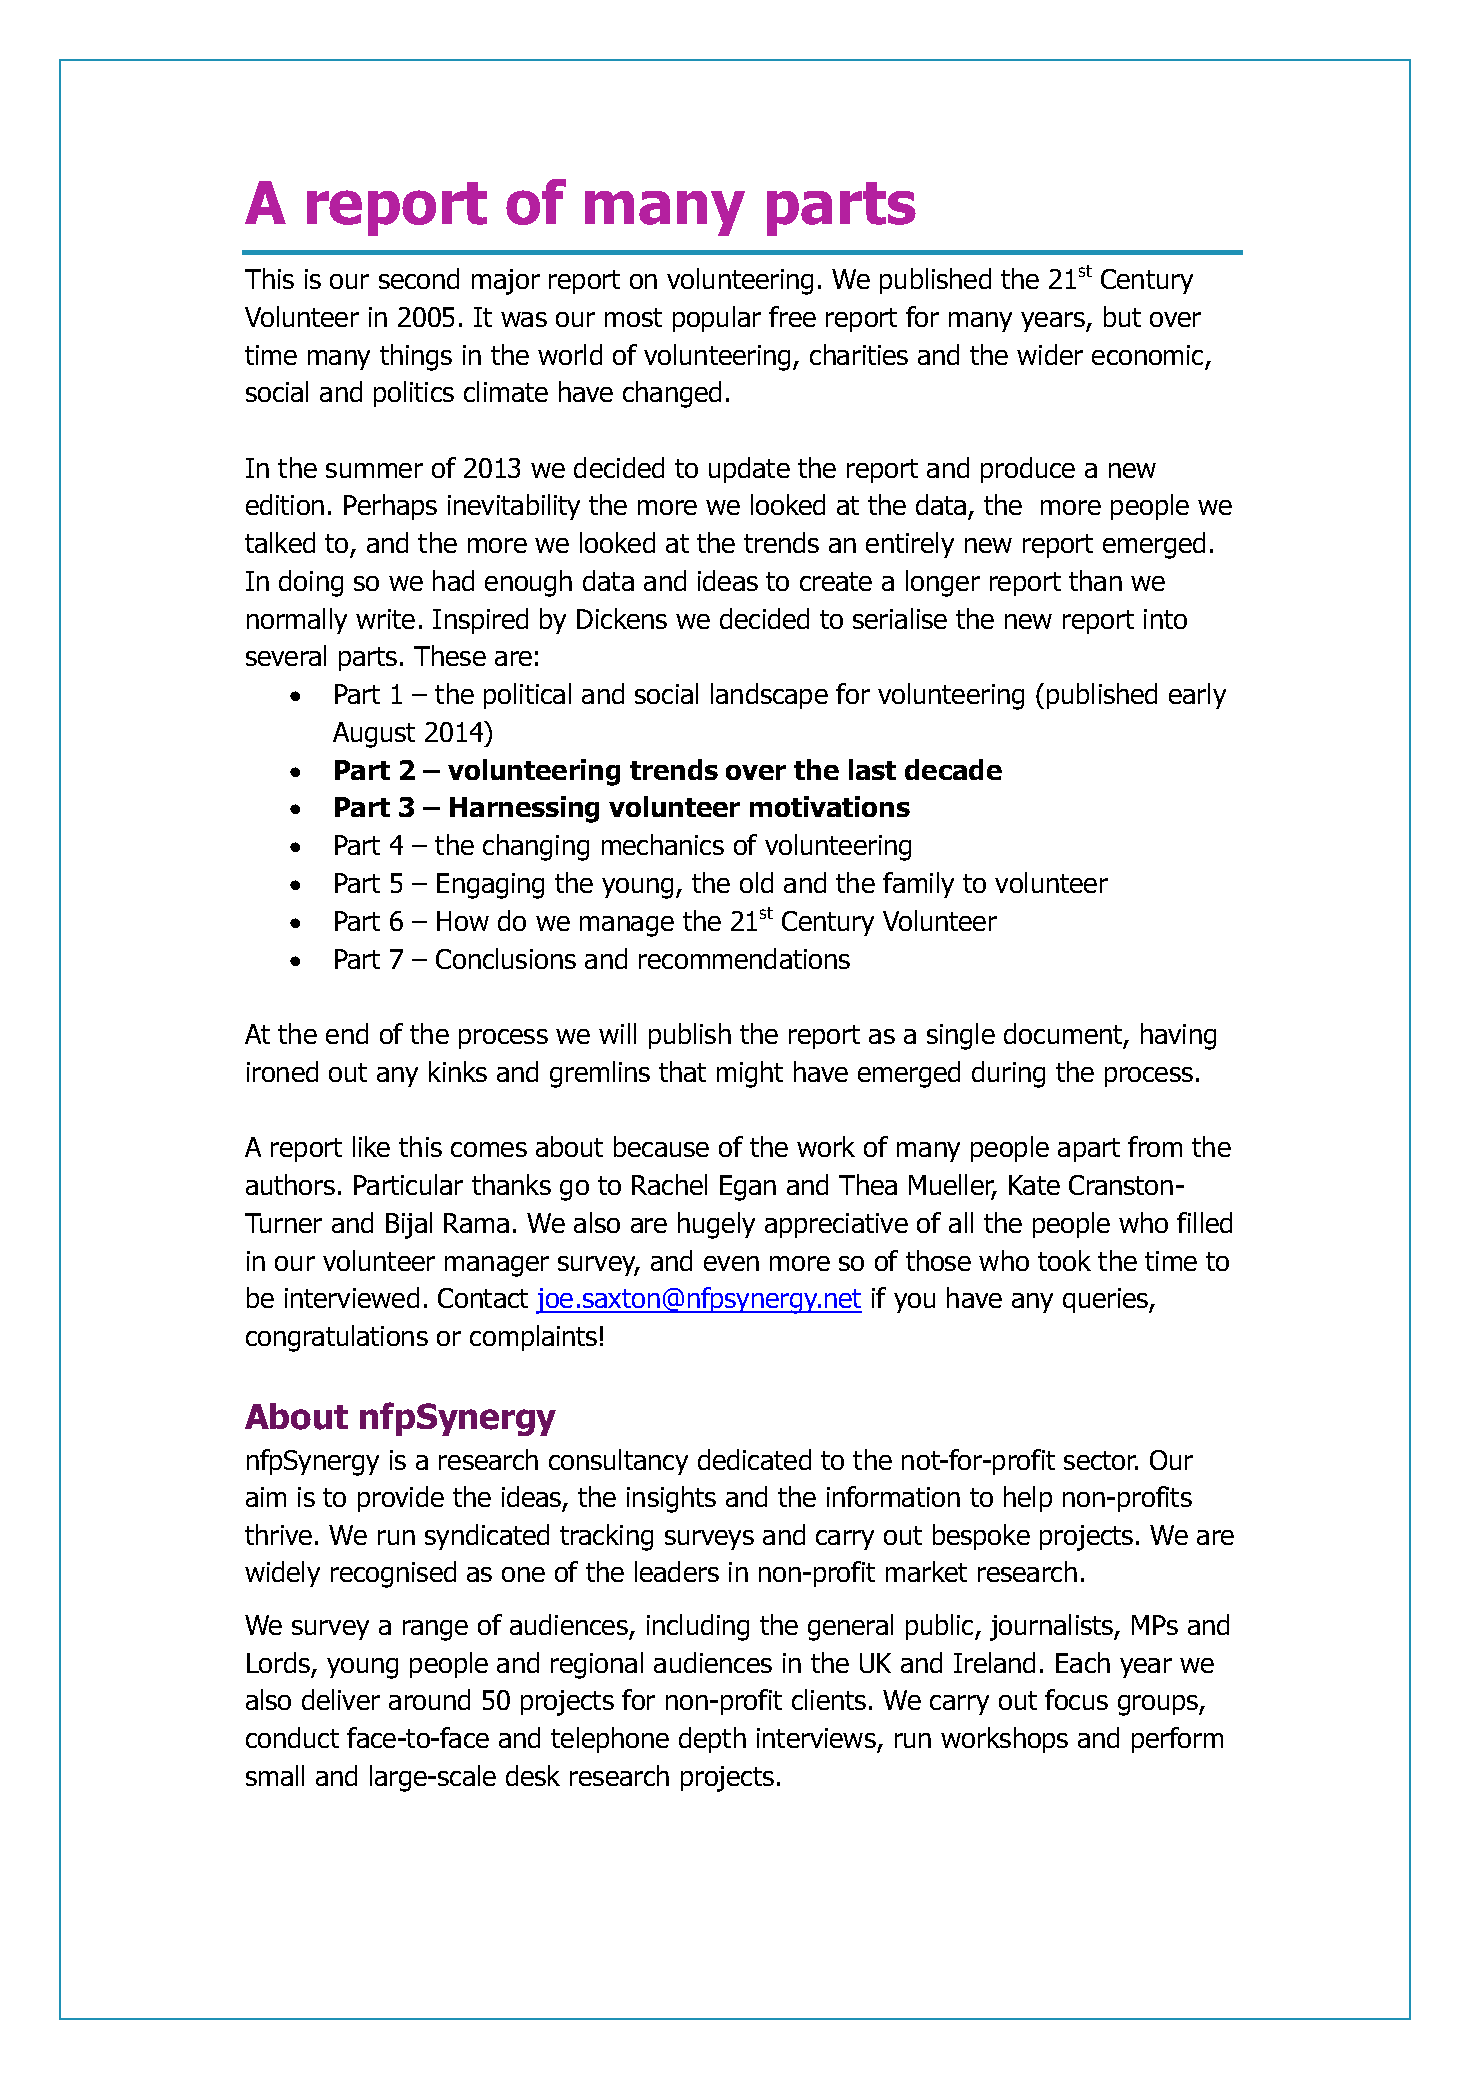 The height and width of the screenshot is (2079, 1470). What do you see at coordinates (1122, 316) in the screenshot?
I see `but` at bounding box center [1122, 316].
